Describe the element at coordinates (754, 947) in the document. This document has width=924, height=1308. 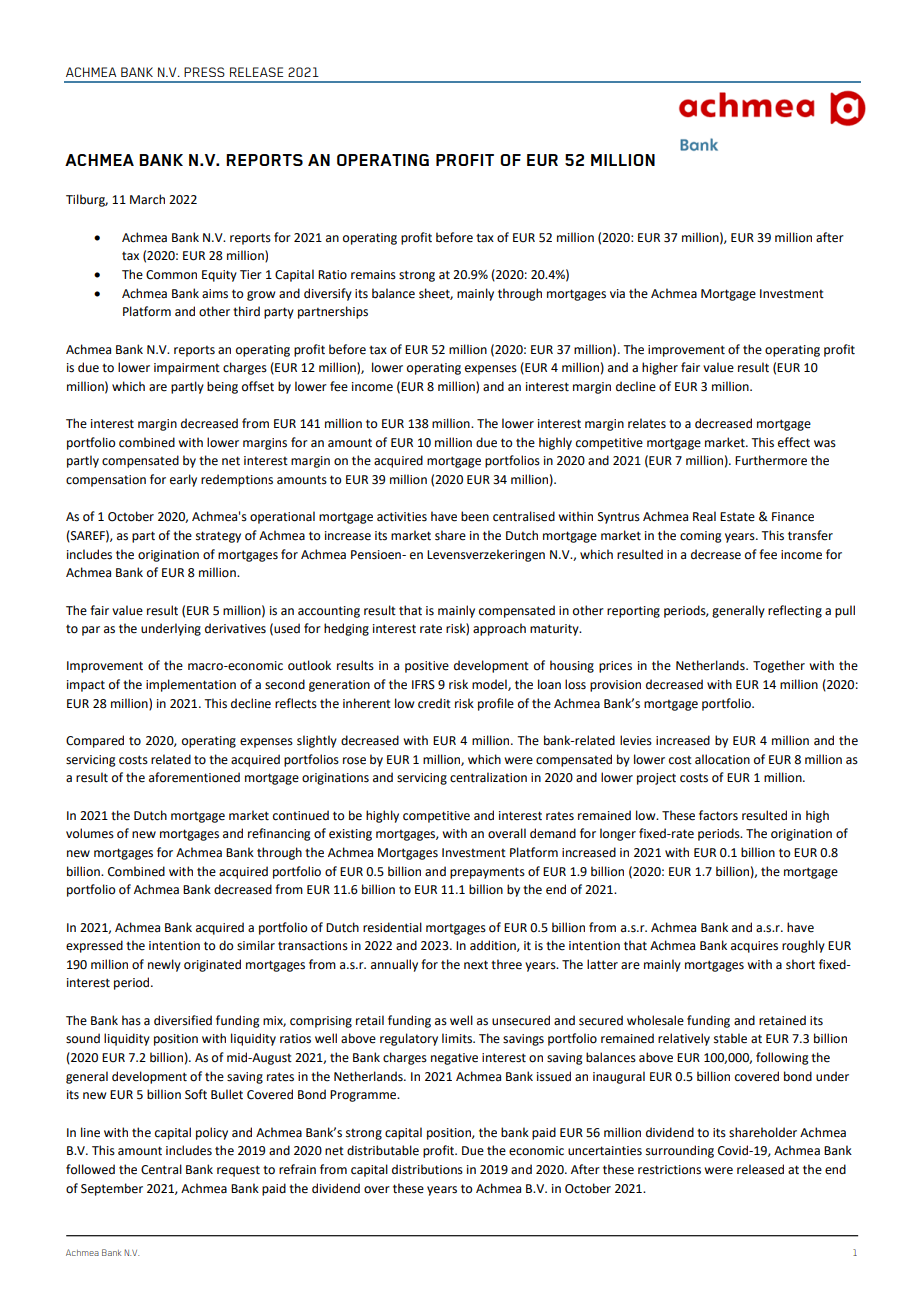
I see `acquires` at that location.
